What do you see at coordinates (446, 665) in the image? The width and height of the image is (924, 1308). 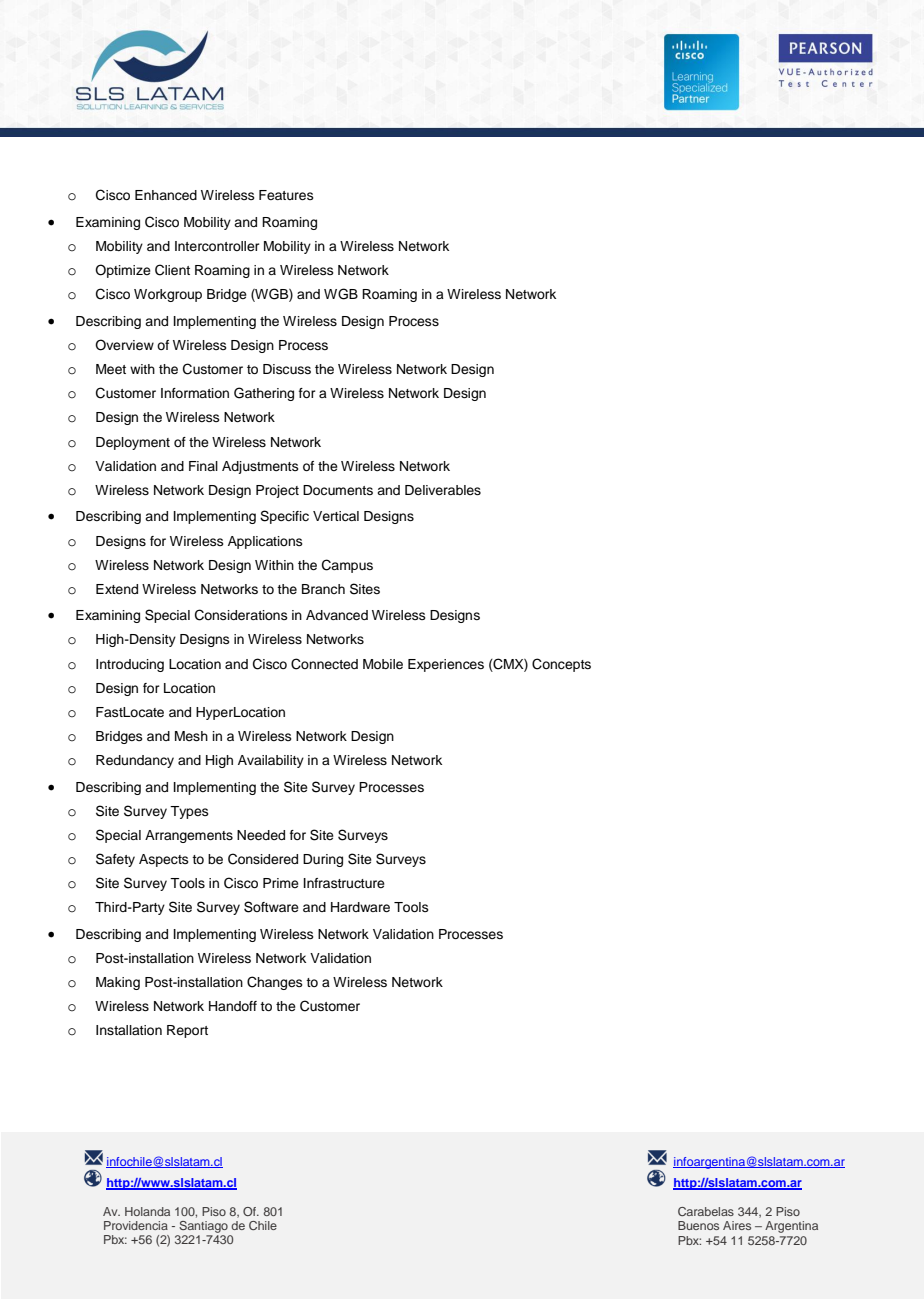 I see `Experiences` at bounding box center [446, 665].
